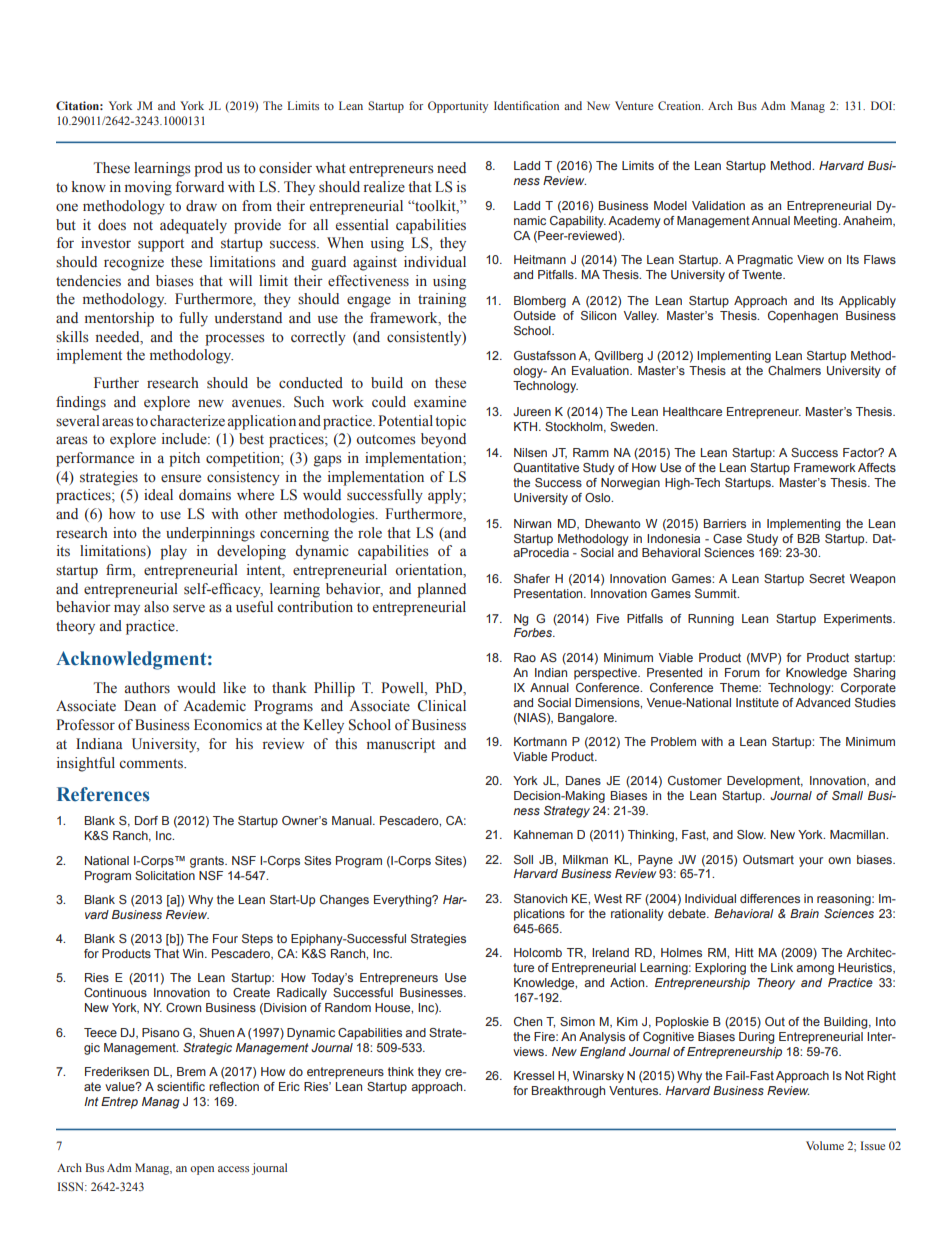 This image has width=952, height=1233. What do you see at coordinates (233, 1169) in the image?
I see `access` at bounding box center [233, 1169].
